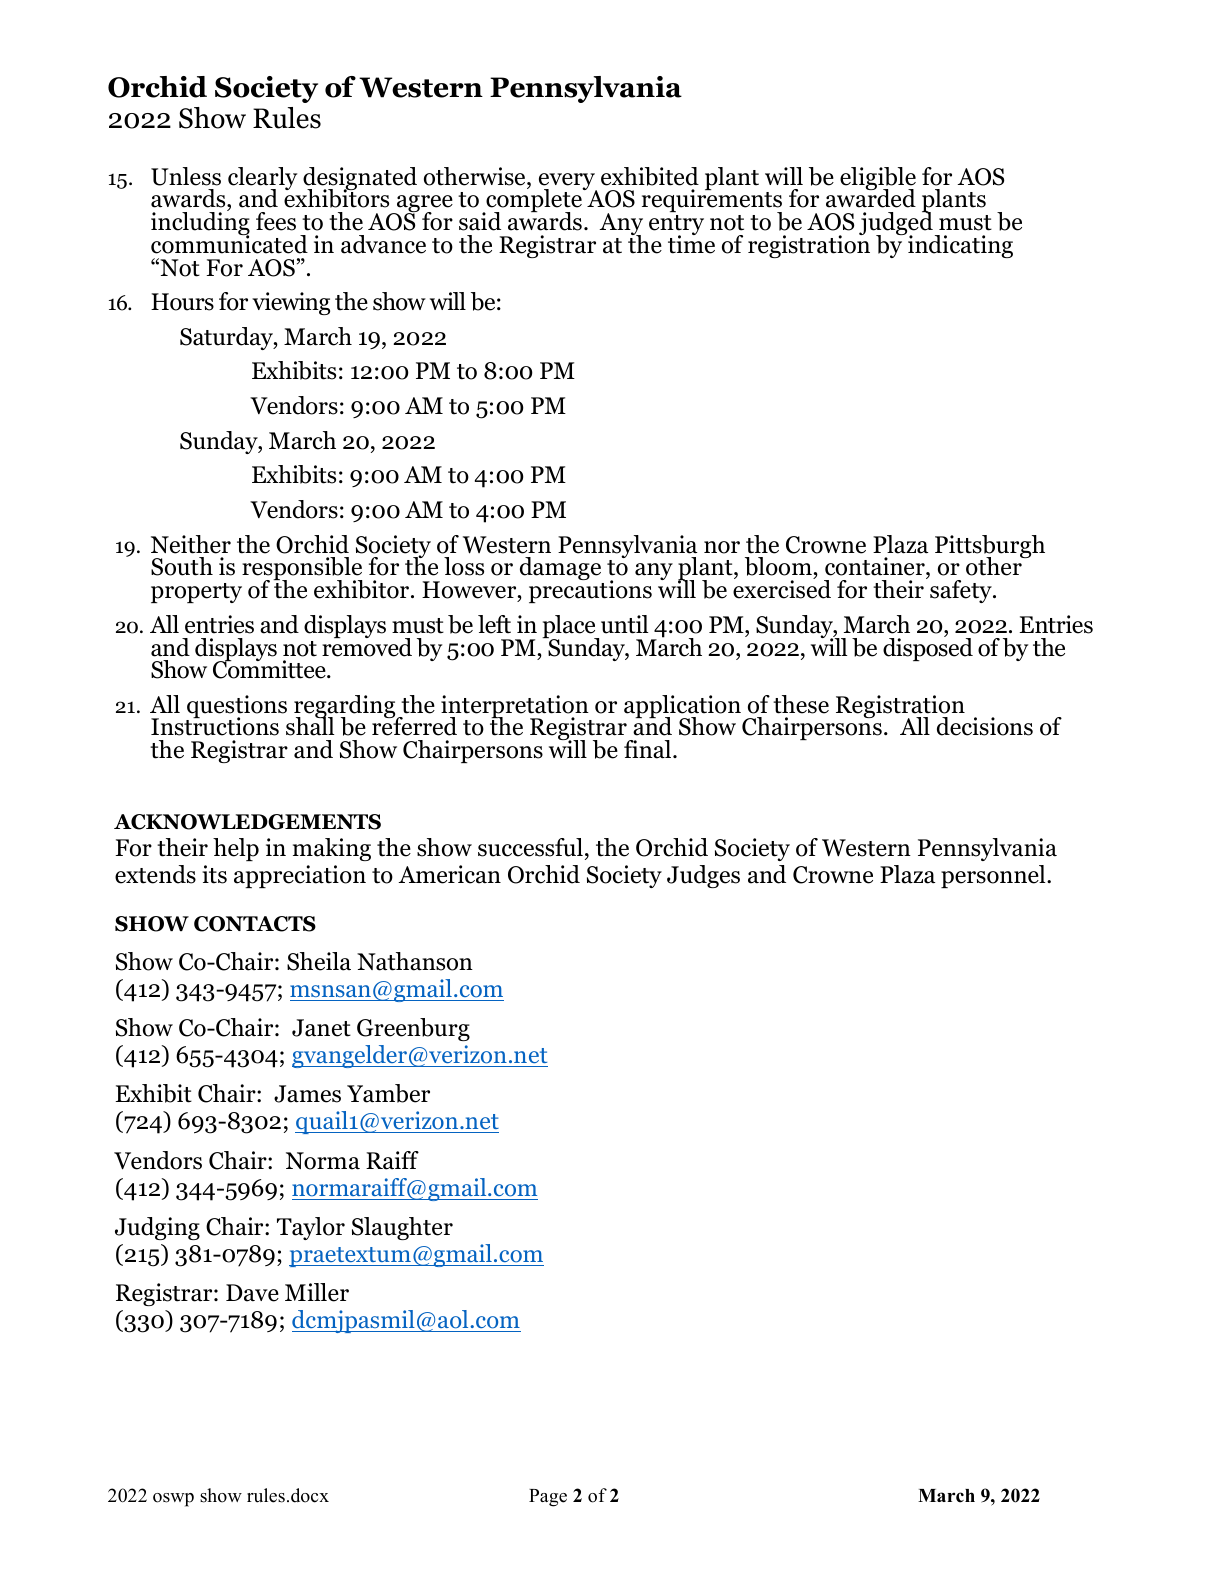 The height and width of the screenshot is (1579, 1220). Describe the element at coordinates (252, 1293) in the screenshot. I see `Dave` at that location.
